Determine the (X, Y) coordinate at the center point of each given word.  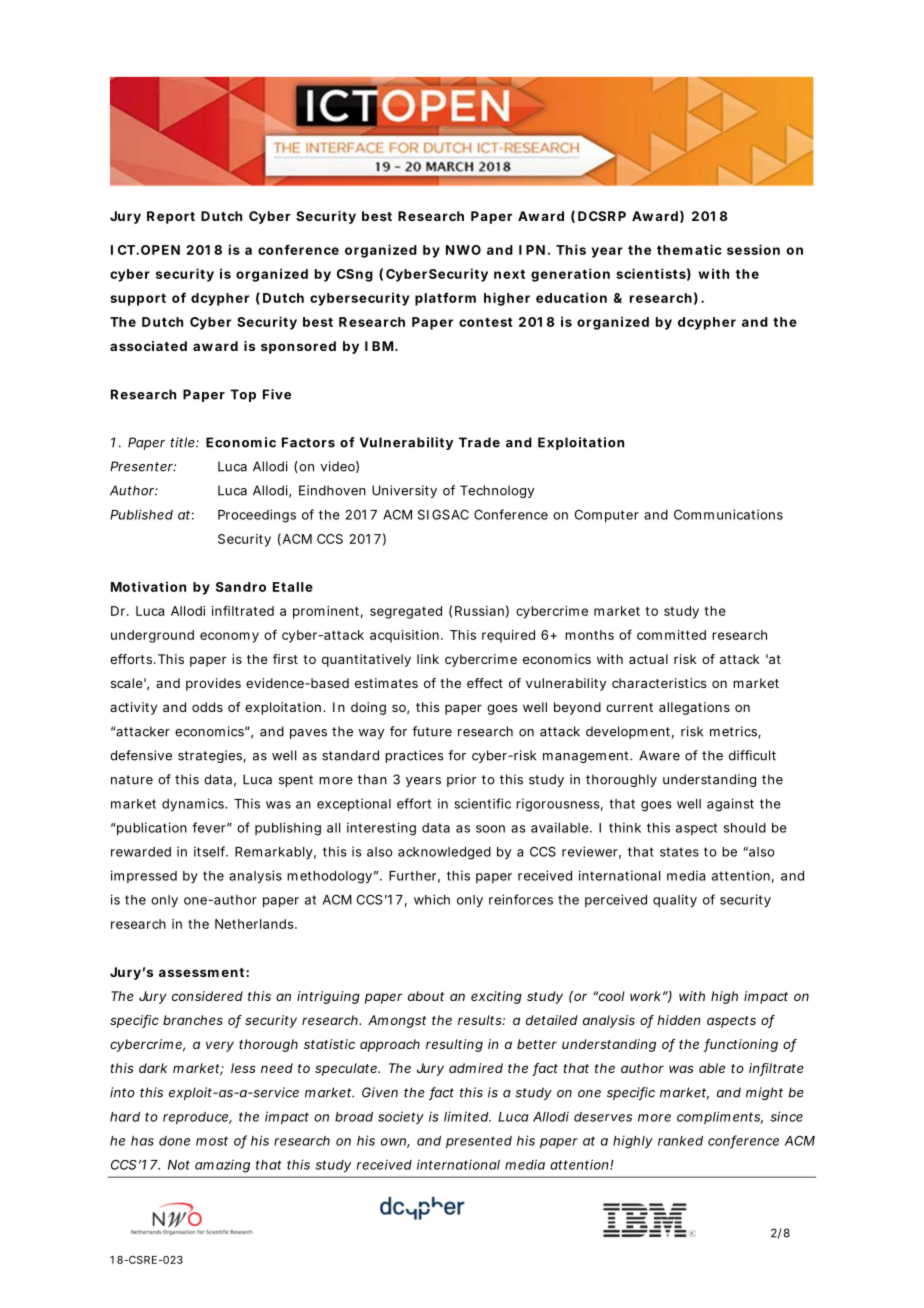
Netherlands (254, 924)
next (509, 274)
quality (675, 900)
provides (213, 684)
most (212, 1141)
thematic (689, 249)
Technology (497, 491)
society (401, 1117)
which (432, 899)
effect (485, 683)
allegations (694, 708)
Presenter (142, 466)
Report (171, 217)
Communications (728, 514)
